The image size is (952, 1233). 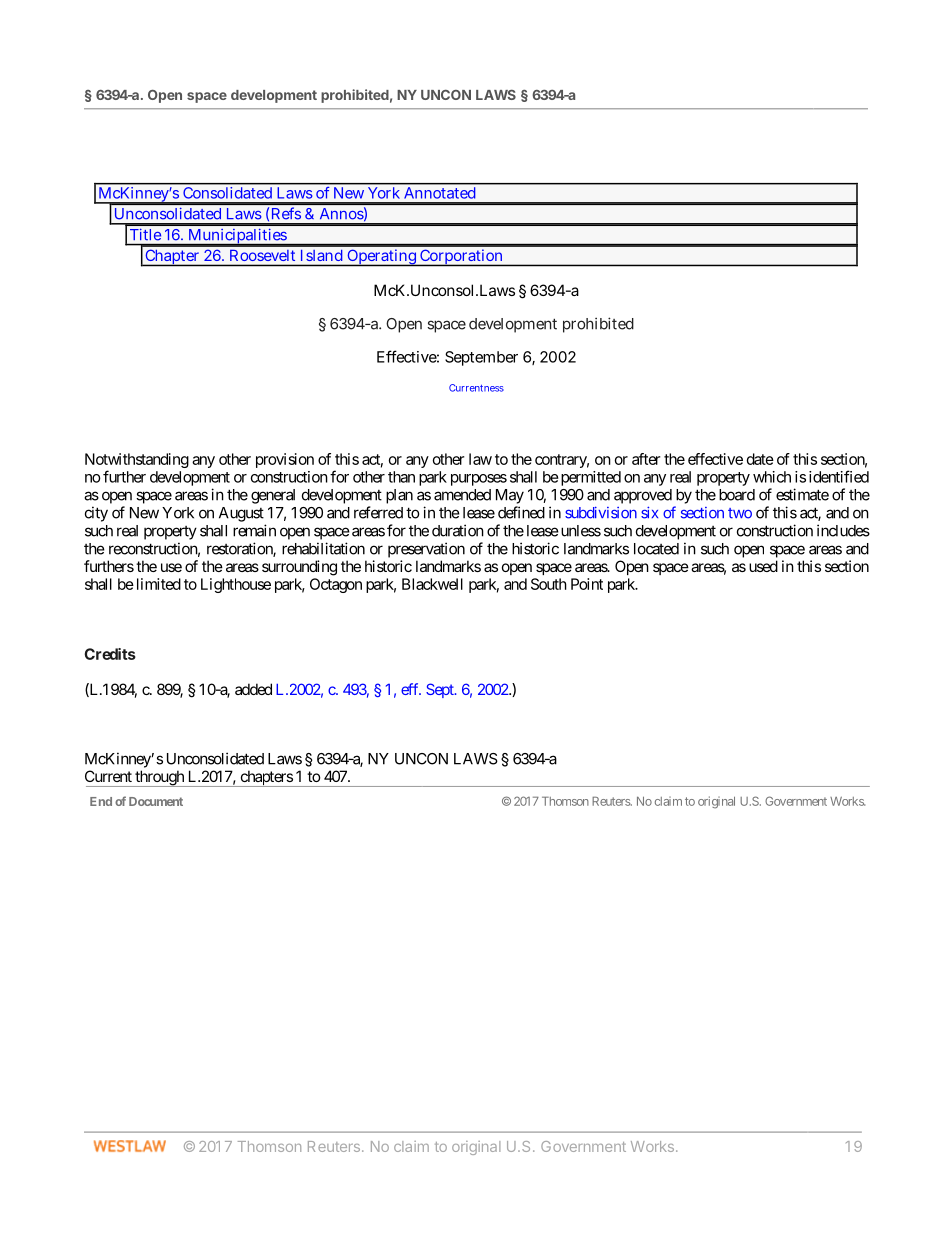 What do you see at coordinates (336, 585) in the page?
I see `Octagon` at bounding box center [336, 585].
